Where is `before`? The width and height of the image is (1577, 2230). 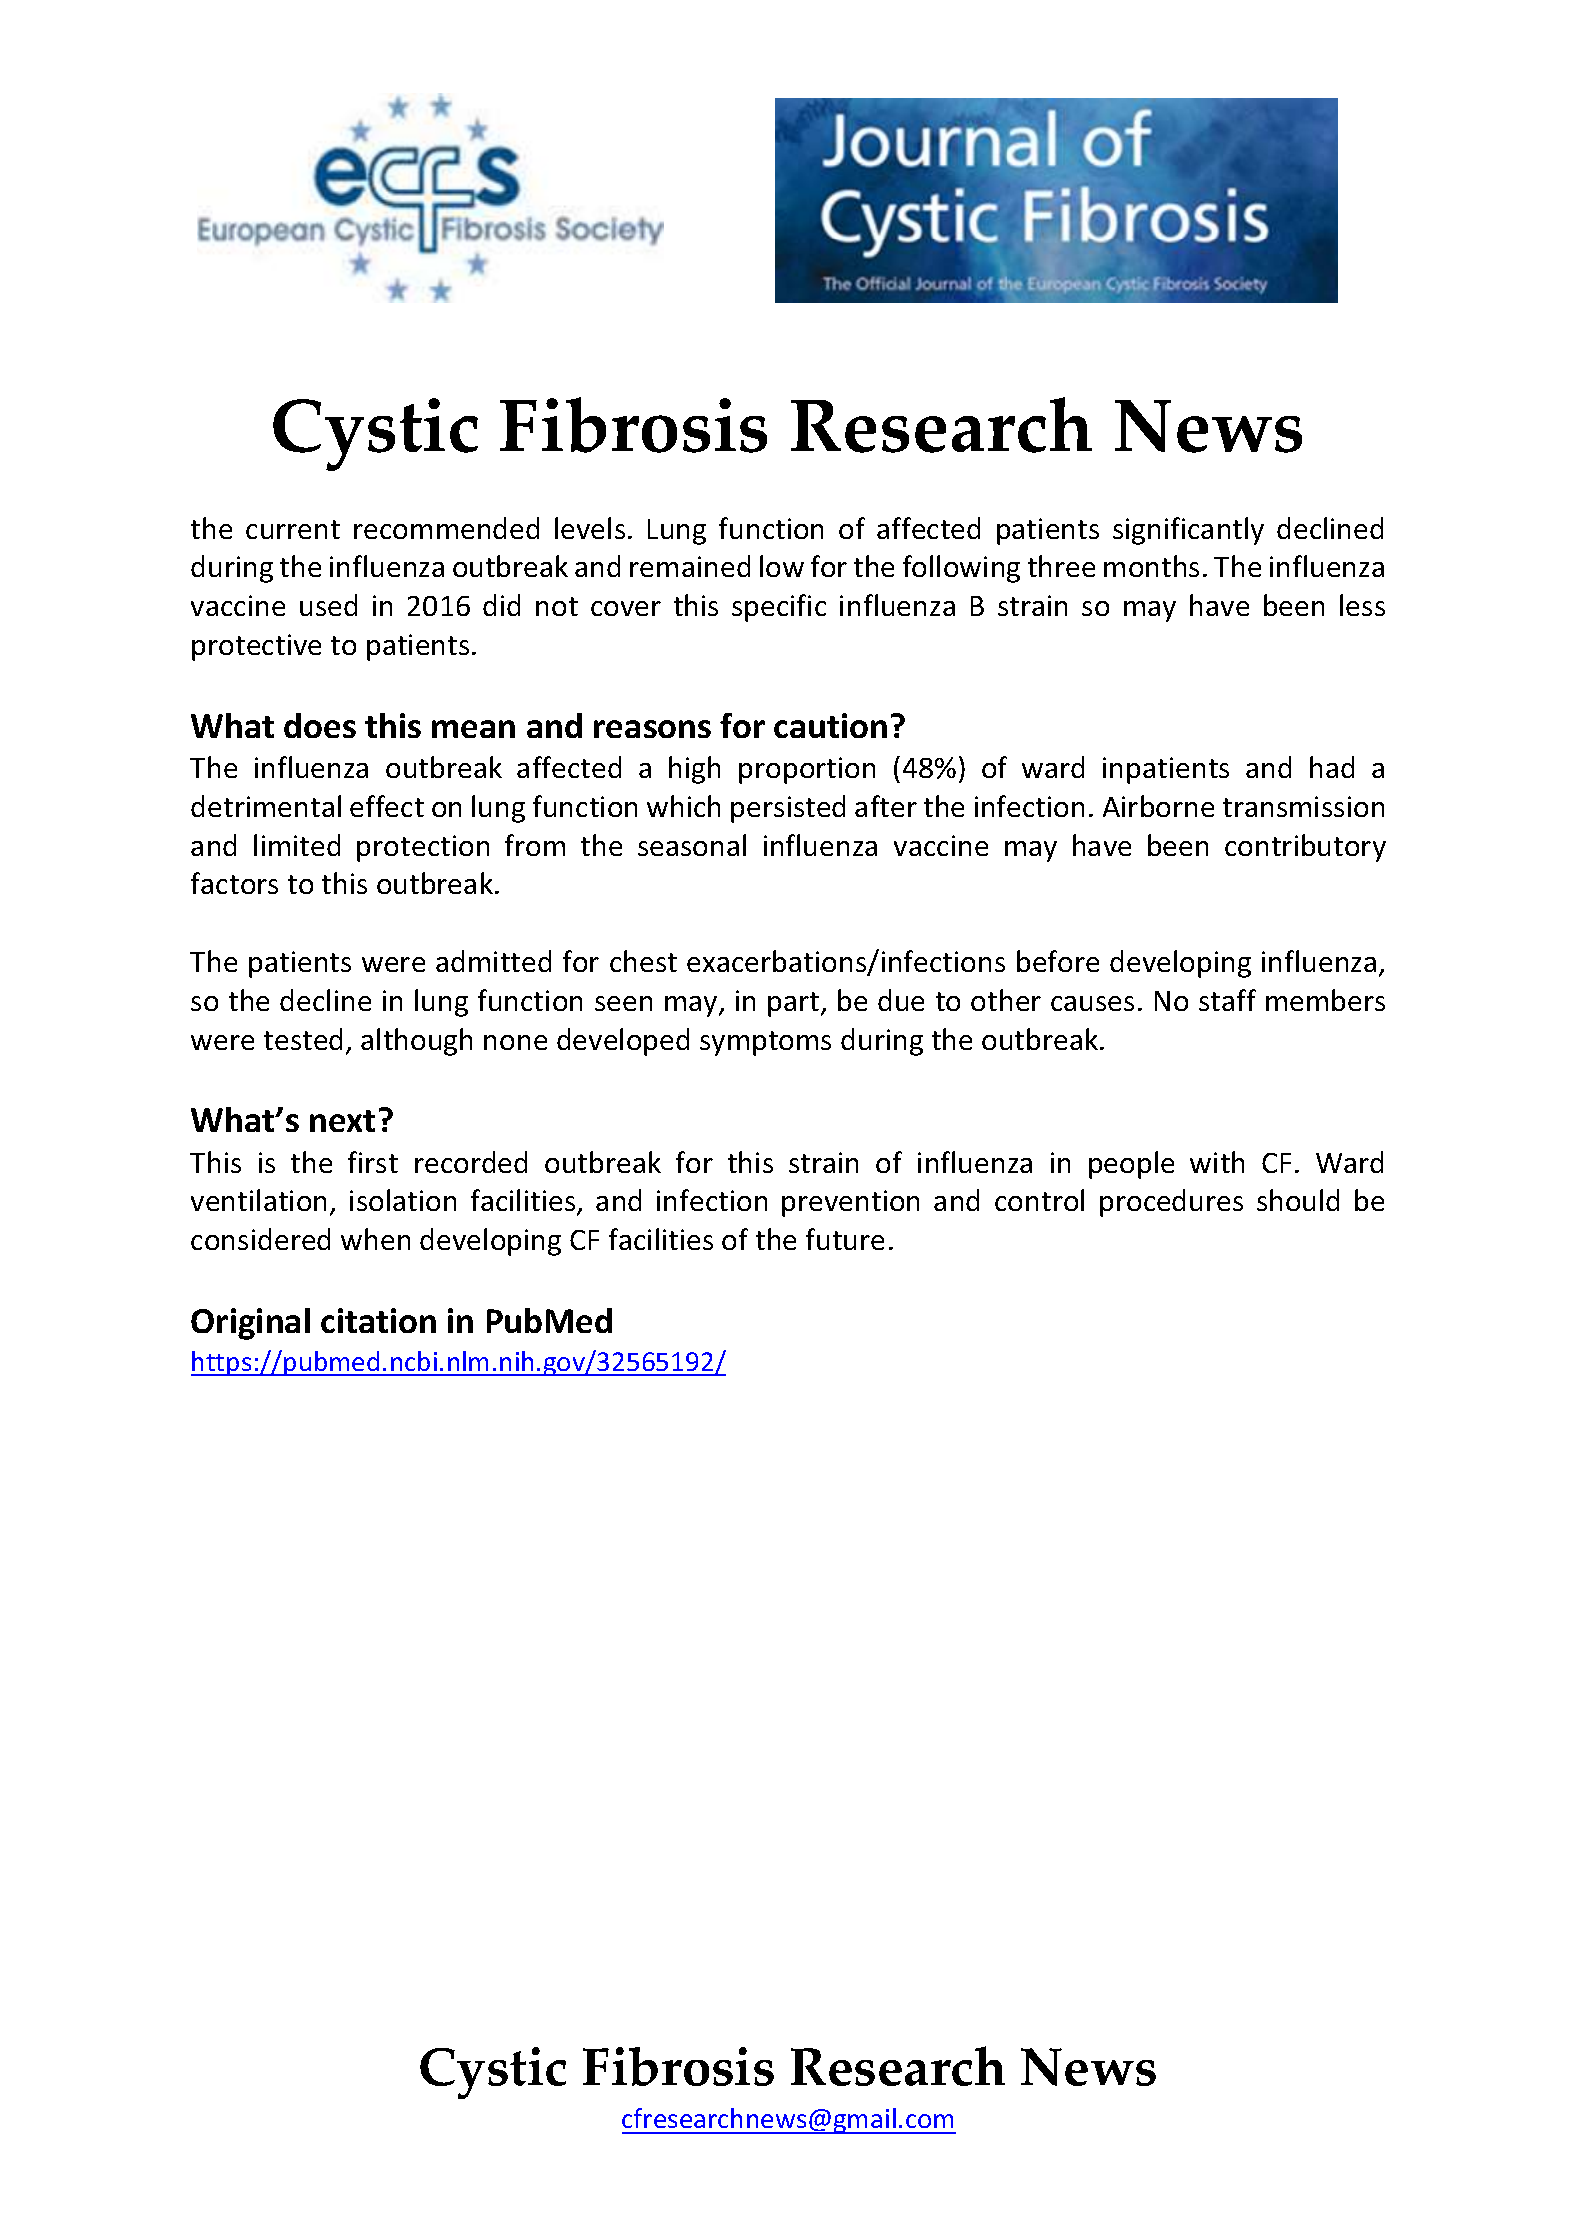
before is located at coordinates (1058, 961).
